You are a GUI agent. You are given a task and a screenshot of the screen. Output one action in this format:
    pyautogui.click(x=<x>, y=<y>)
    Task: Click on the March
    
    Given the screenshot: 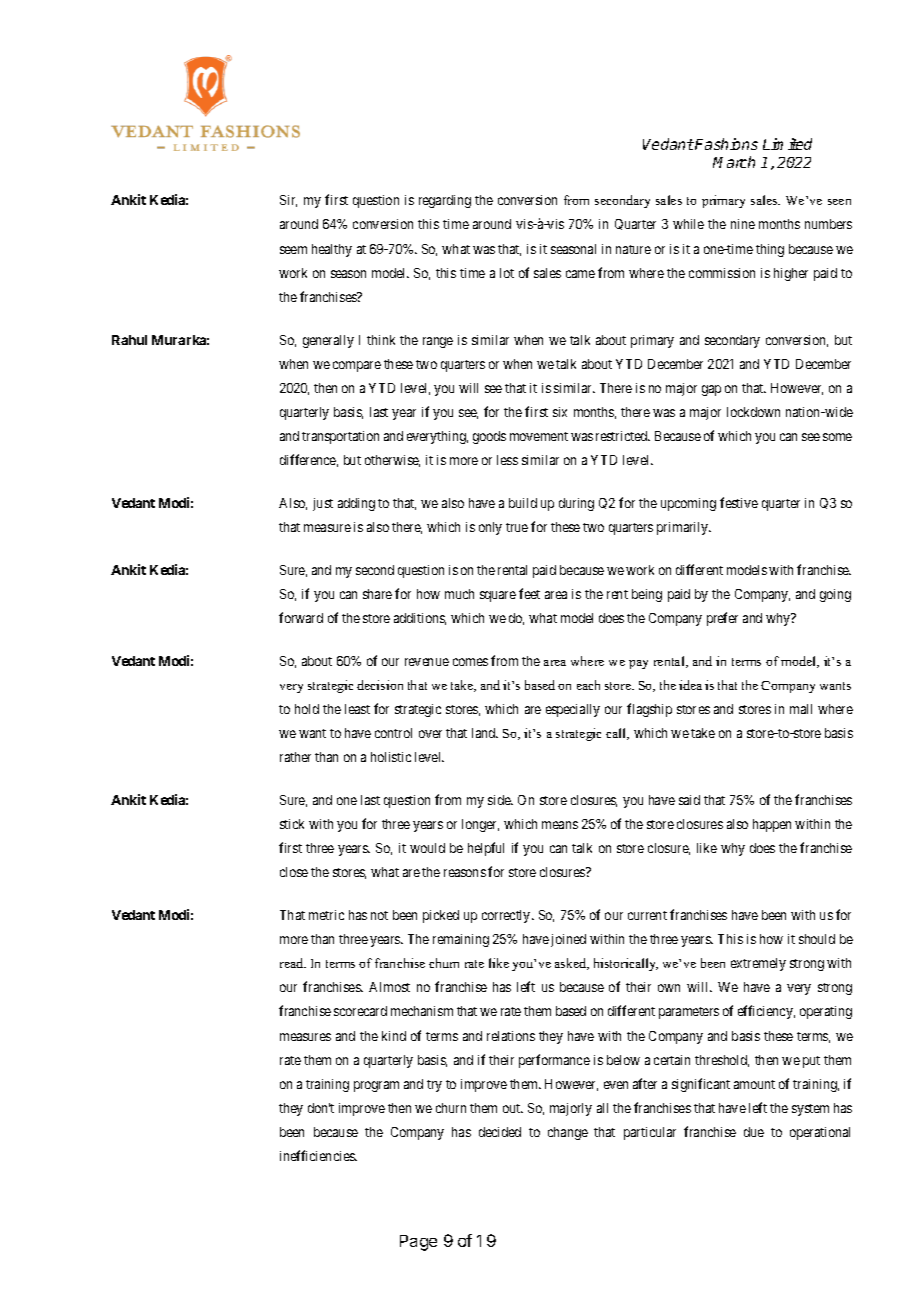 What is the action you would take?
    pyautogui.click(x=734, y=162)
